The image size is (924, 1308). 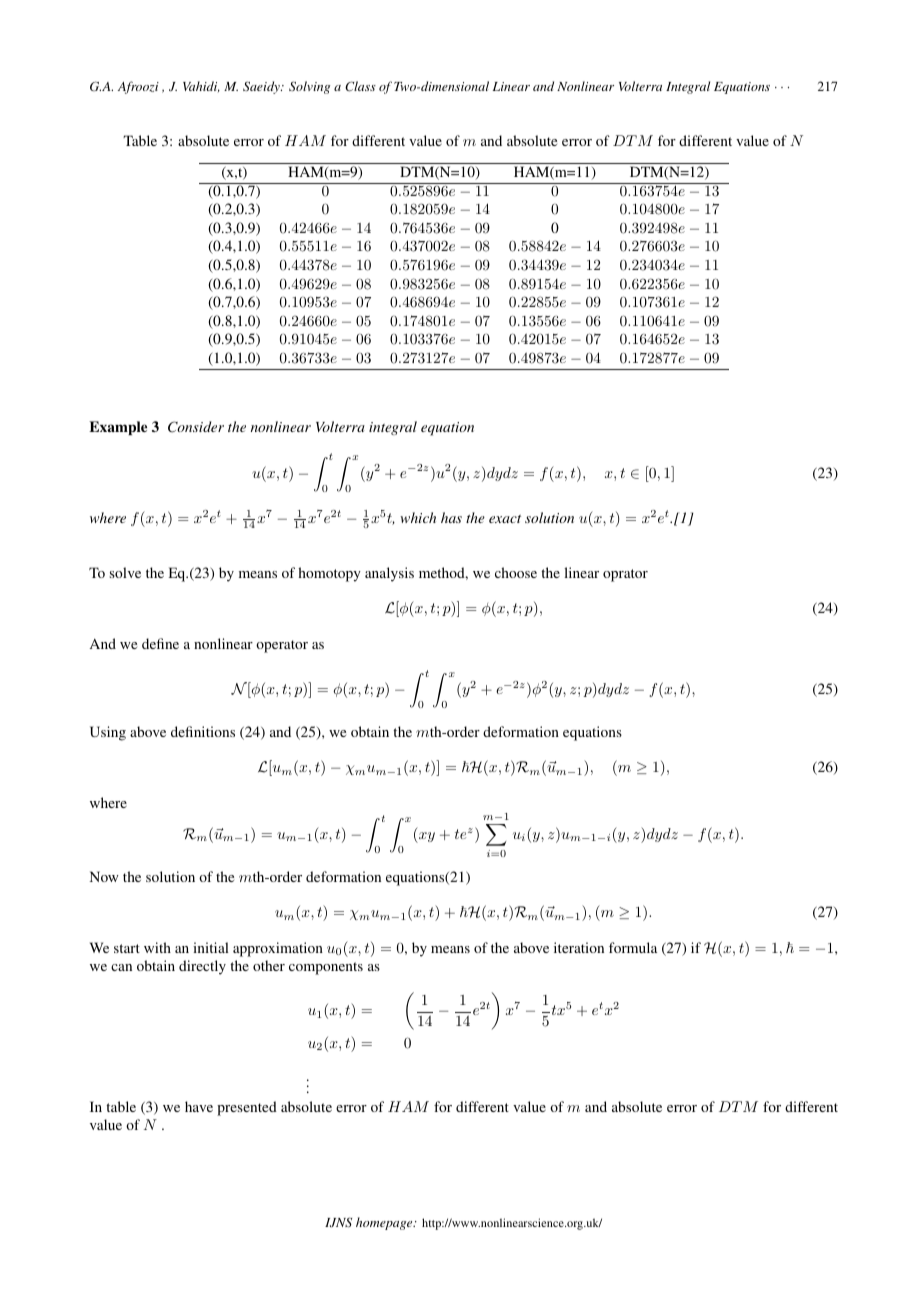 What do you see at coordinates (579, 947) in the screenshot?
I see `iteration` at bounding box center [579, 947].
